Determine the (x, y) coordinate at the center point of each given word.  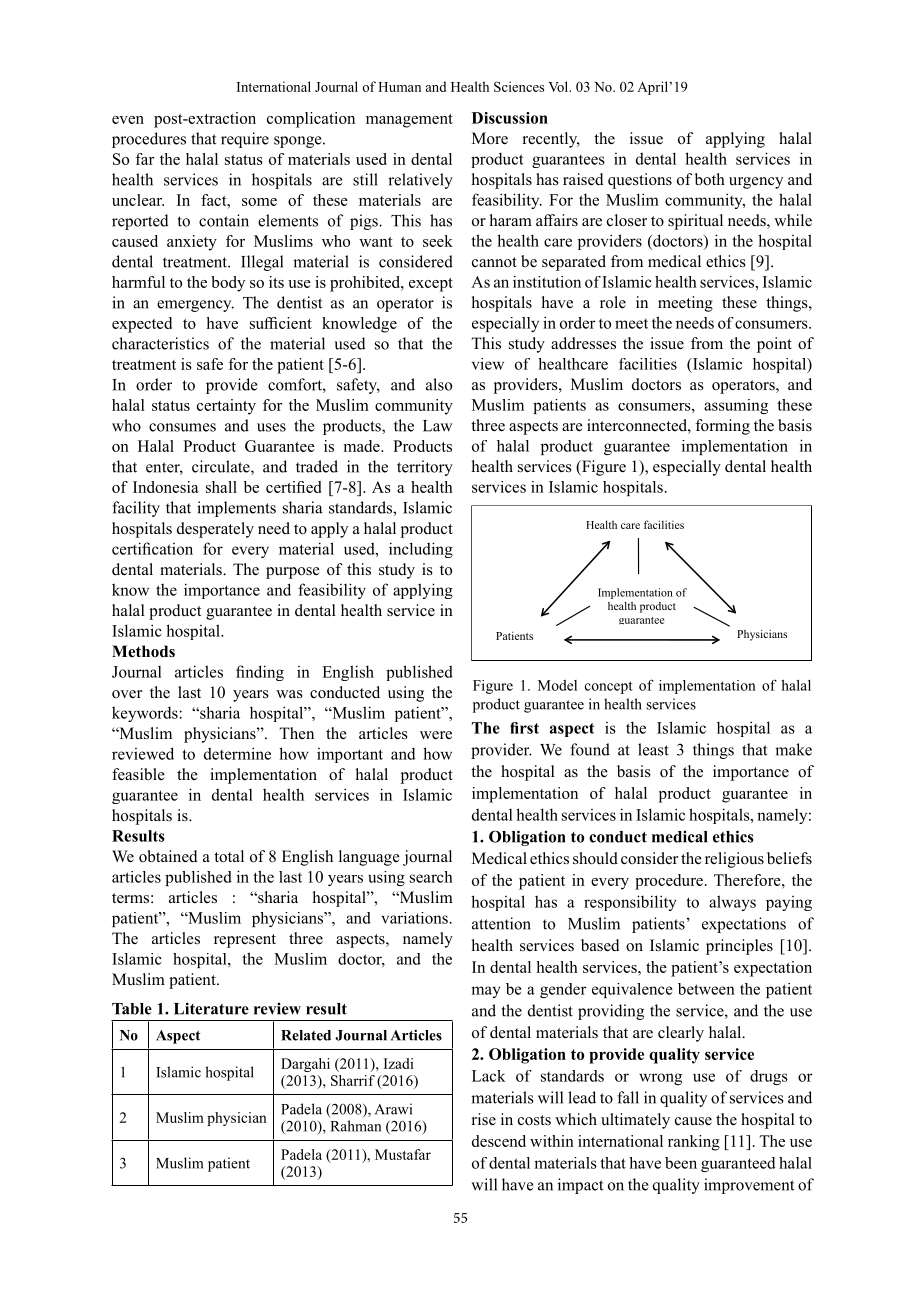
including (421, 550)
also (439, 384)
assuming (736, 406)
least (653, 749)
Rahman (355, 1126)
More (490, 138)
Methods (143, 651)
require (245, 140)
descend (499, 1141)
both (710, 179)
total (229, 856)
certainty (226, 407)
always (732, 903)
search (431, 877)
